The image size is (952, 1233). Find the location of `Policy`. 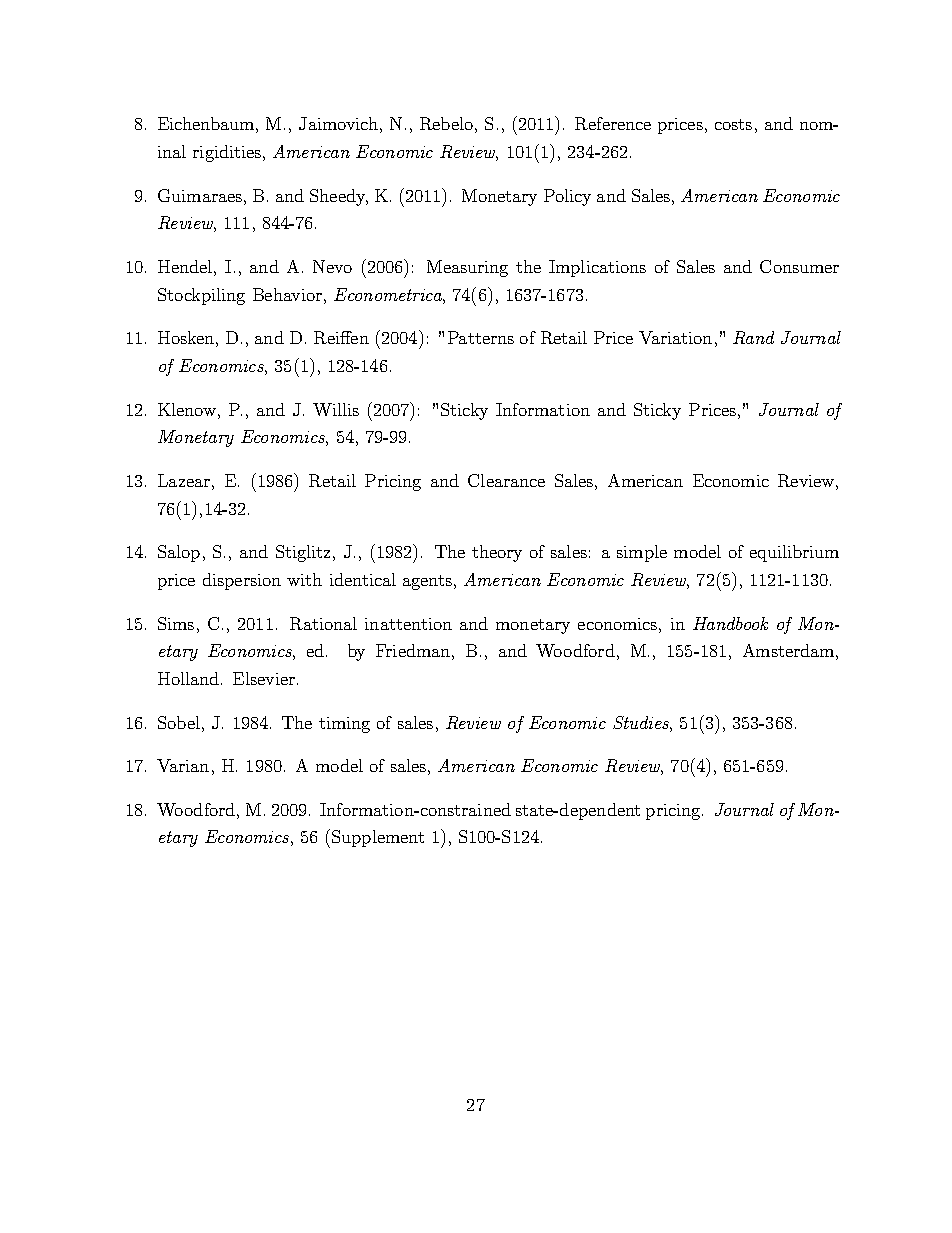

Policy is located at coordinates (567, 197).
